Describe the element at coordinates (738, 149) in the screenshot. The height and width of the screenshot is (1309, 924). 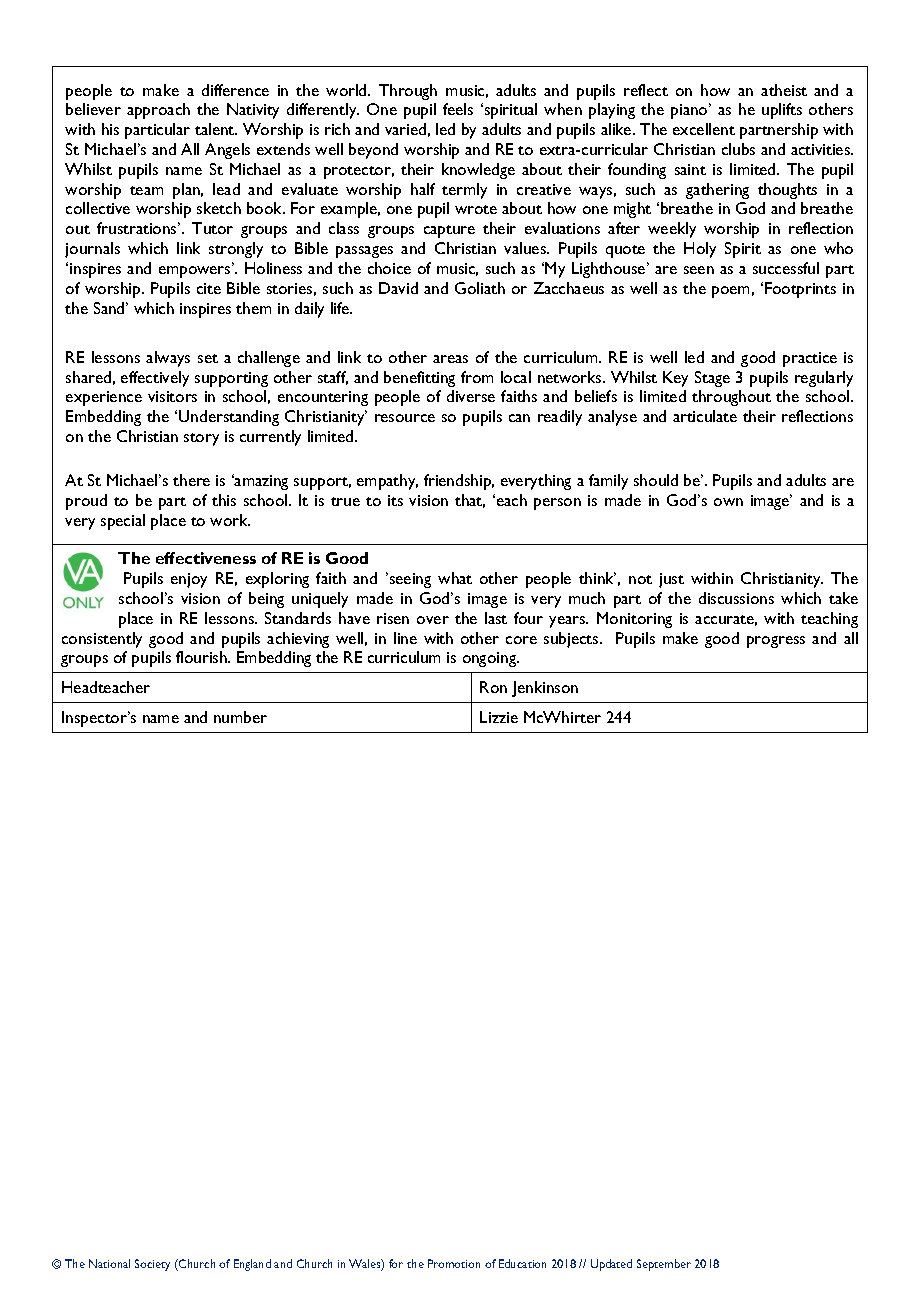
I see `clubs` at that location.
